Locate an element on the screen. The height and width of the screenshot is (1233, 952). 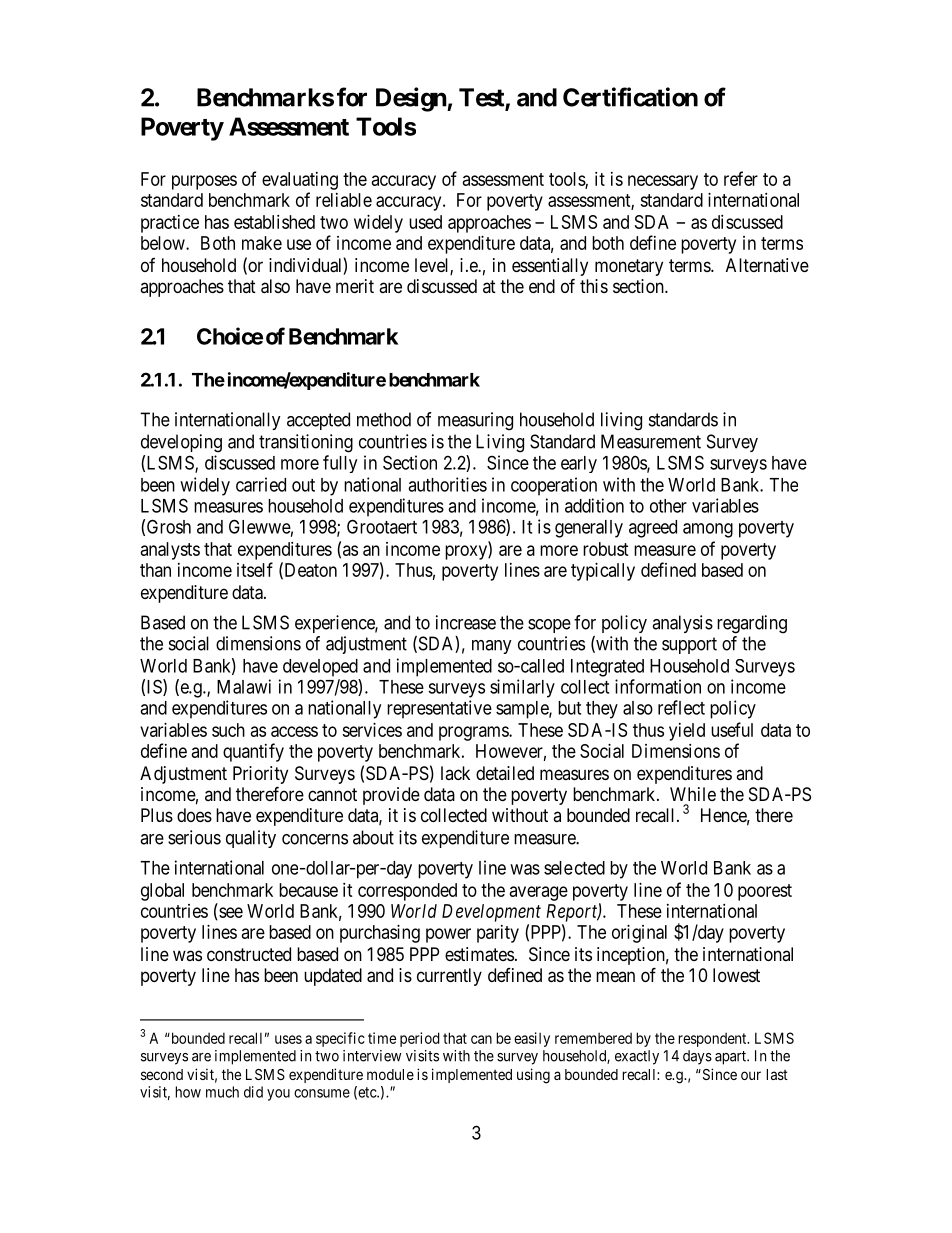
days is located at coordinates (697, 1057).
